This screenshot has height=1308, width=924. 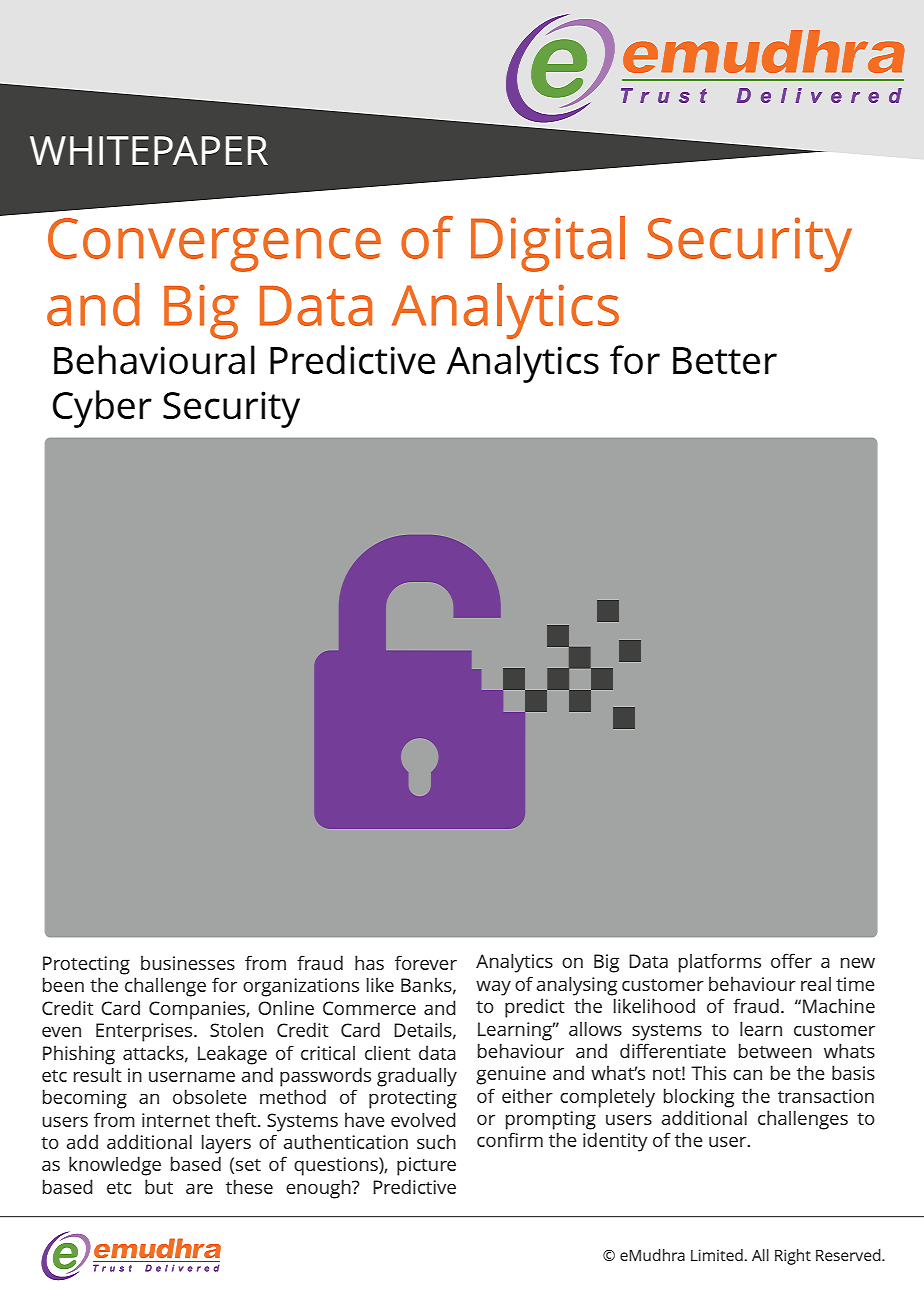 I want to click on way, so click(x=493, y=988).
